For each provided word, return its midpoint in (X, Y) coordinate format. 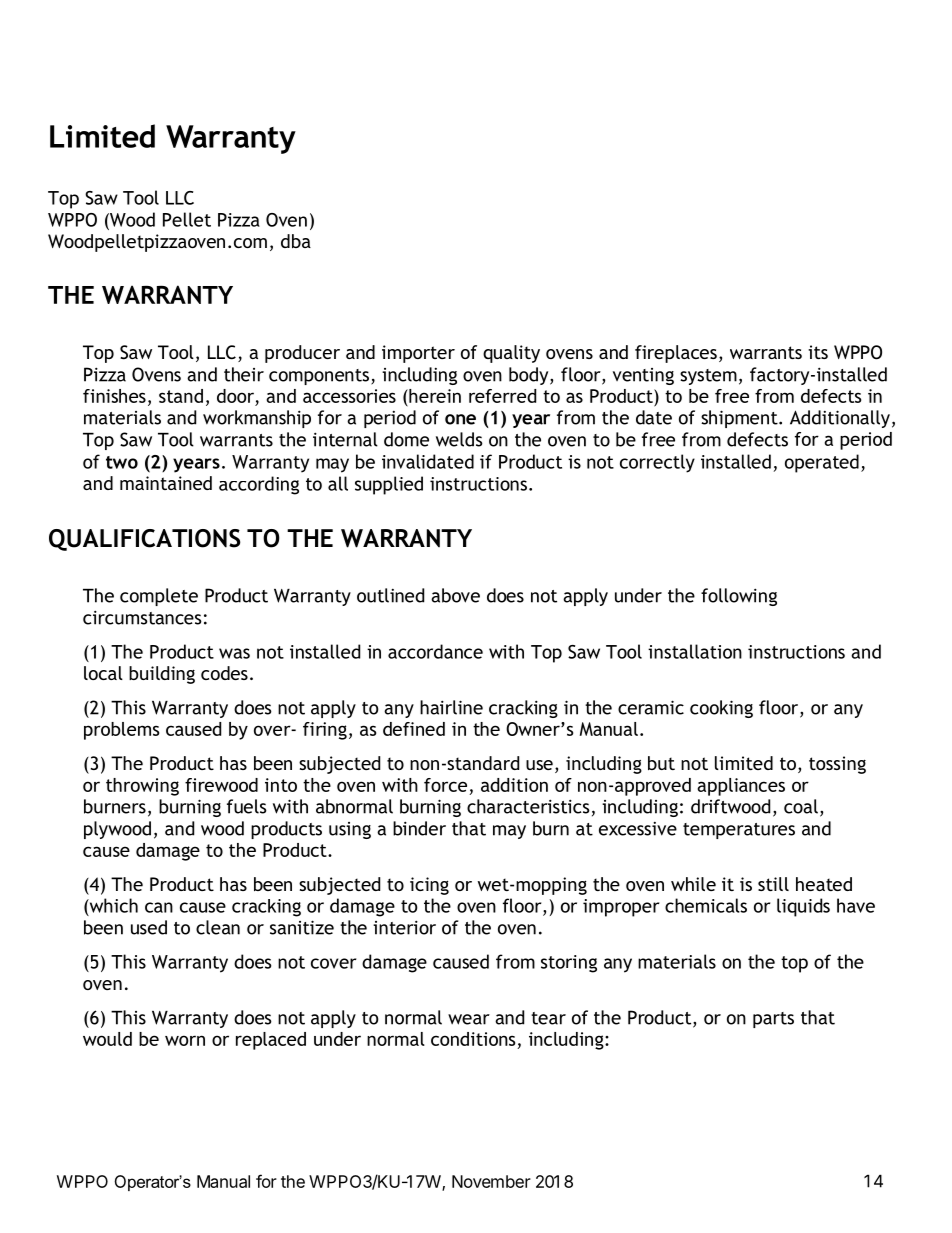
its (818, 352)
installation (695, 651)
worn (185, 1040)
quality (511, 354)
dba (296, 241)
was (234, 653)
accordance (435, 651)
